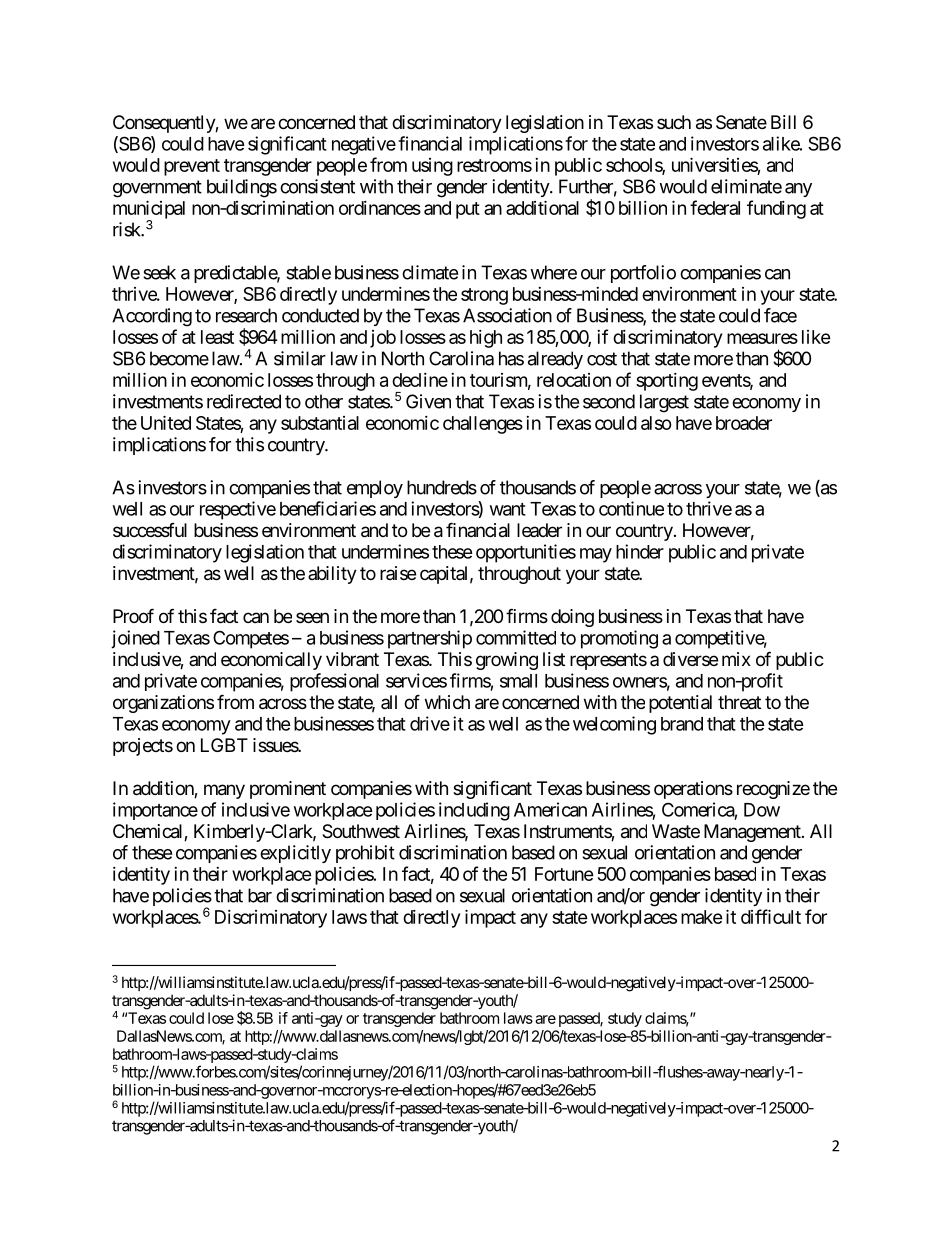 The height and width of the screenshot is (1233, 952). What do you see at coordinates (664, 403) in the screenshot?
I see `largest` at bounding box center [664, 403].
